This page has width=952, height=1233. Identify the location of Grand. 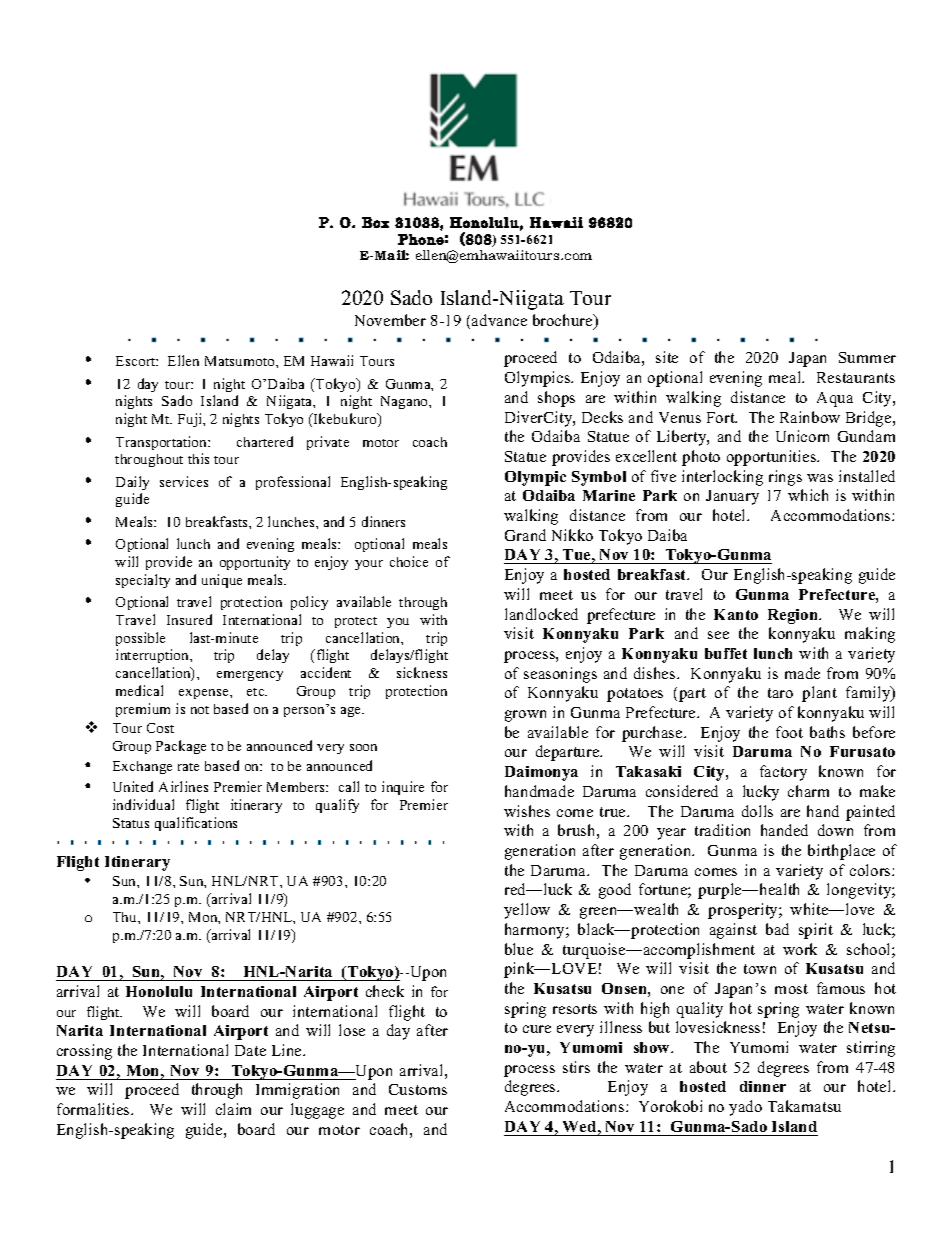
(525, 535).
